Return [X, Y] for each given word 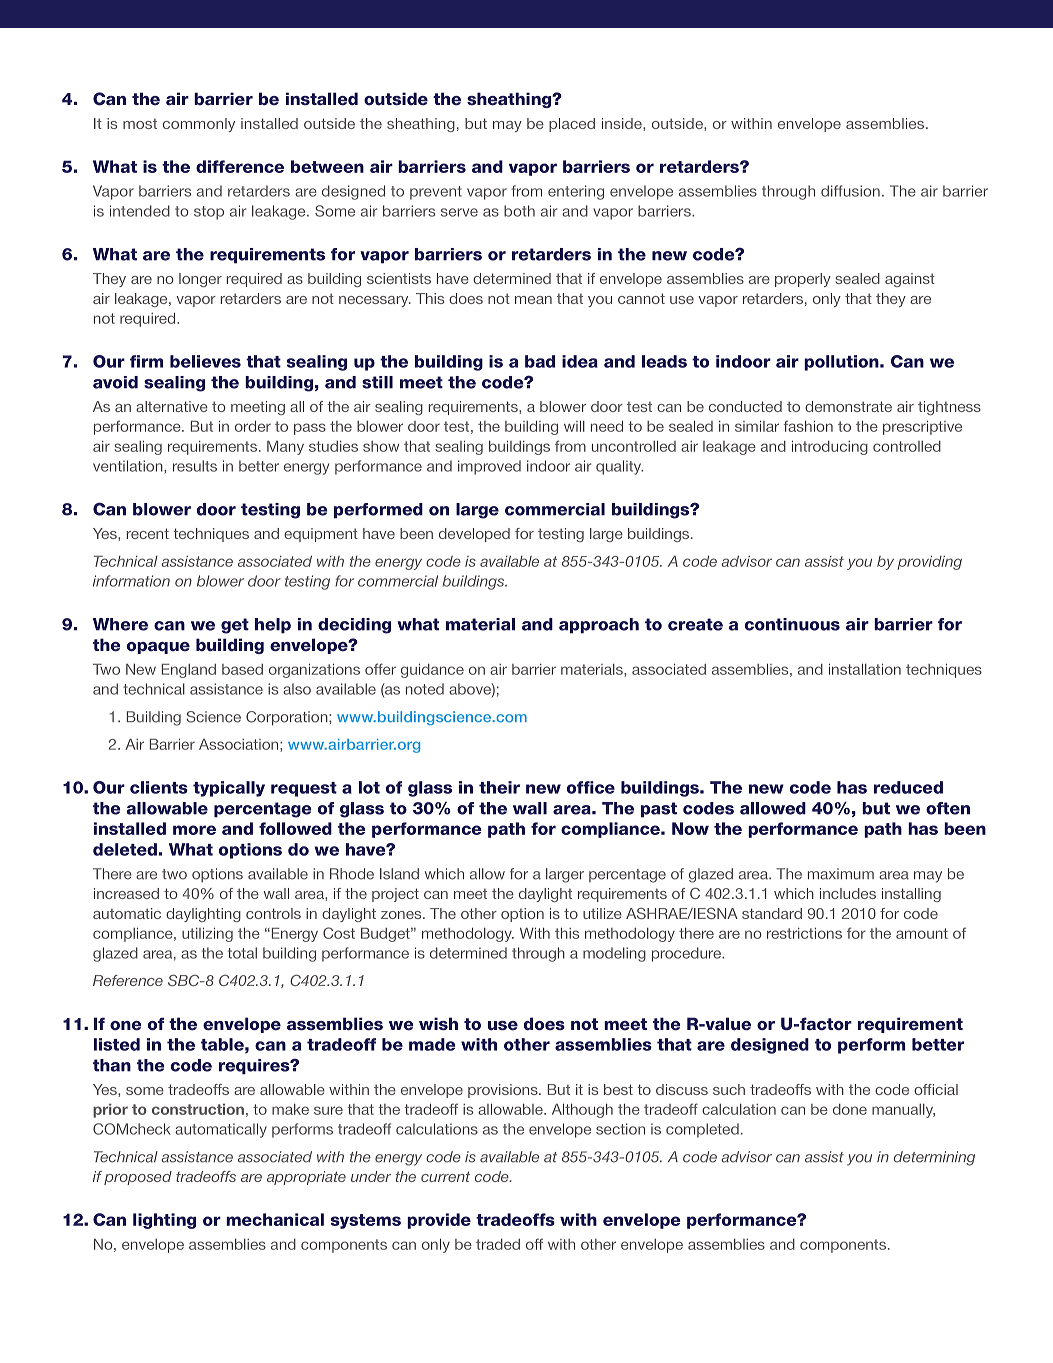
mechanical [275, 1219]
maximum [841, 874]
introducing [830, 448]
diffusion [850, 191]
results [195, 466]
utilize [602, 913]
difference [240, 166]
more [194, 830]
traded [498, 1244]
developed [474, 535]
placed [572, 125]
